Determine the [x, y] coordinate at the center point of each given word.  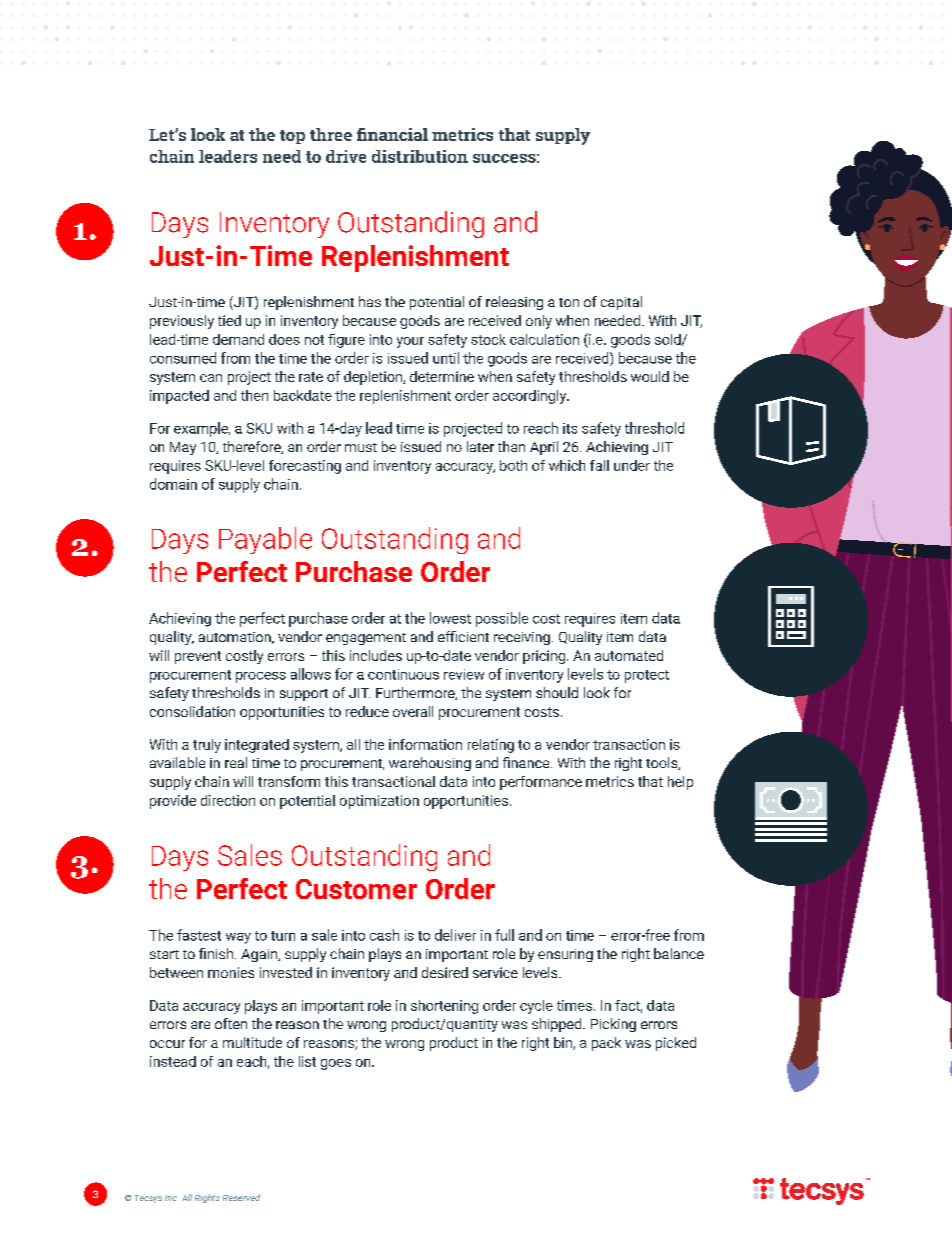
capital [621, 303]
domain [173, 484]
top [292, 137]
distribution [420, 156]
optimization [379, 802]
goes [336, 1064]
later [480, 446]
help [680, 783]
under [632, 465]
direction [228, 800]
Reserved [241, 1197]
